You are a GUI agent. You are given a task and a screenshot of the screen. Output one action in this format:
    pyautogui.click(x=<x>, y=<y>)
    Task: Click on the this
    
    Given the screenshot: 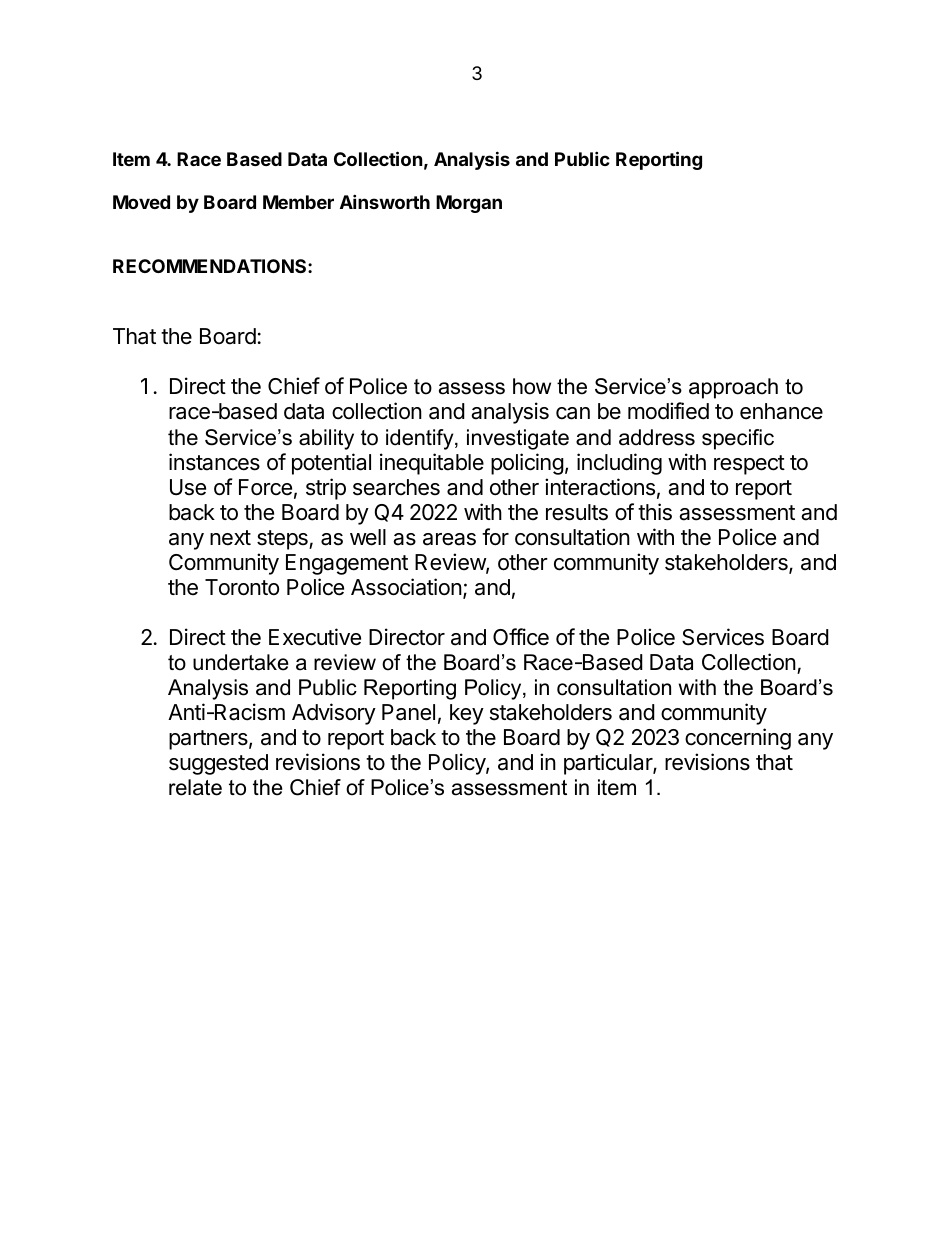 What is the action you would take?
    pyautogui.click(x=655, y=512)
